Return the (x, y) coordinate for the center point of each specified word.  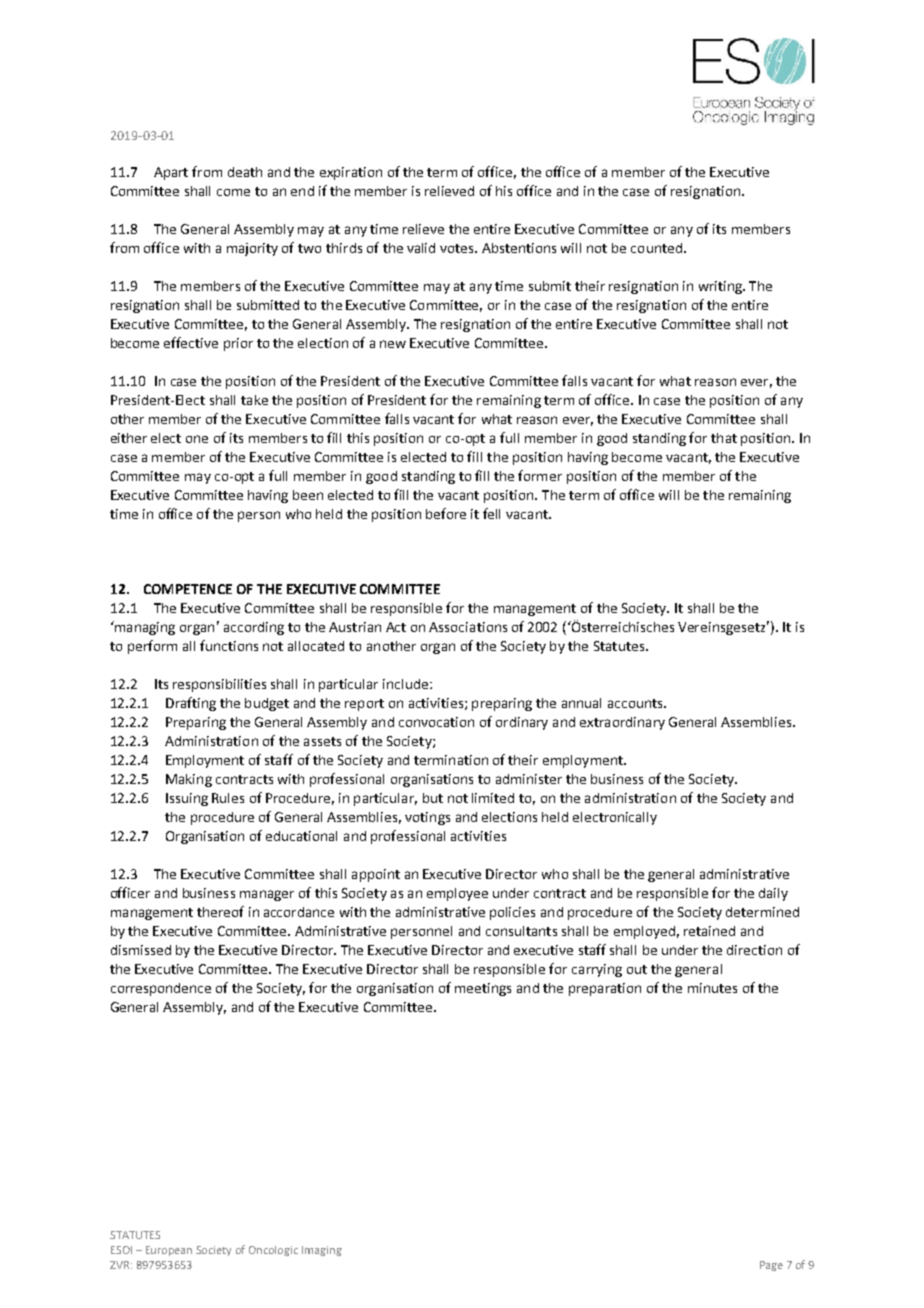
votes (458, 248)
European (169, 1251)
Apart (171, 173)
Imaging (322, 1251)
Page (771, 1266)
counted (656, 248)
